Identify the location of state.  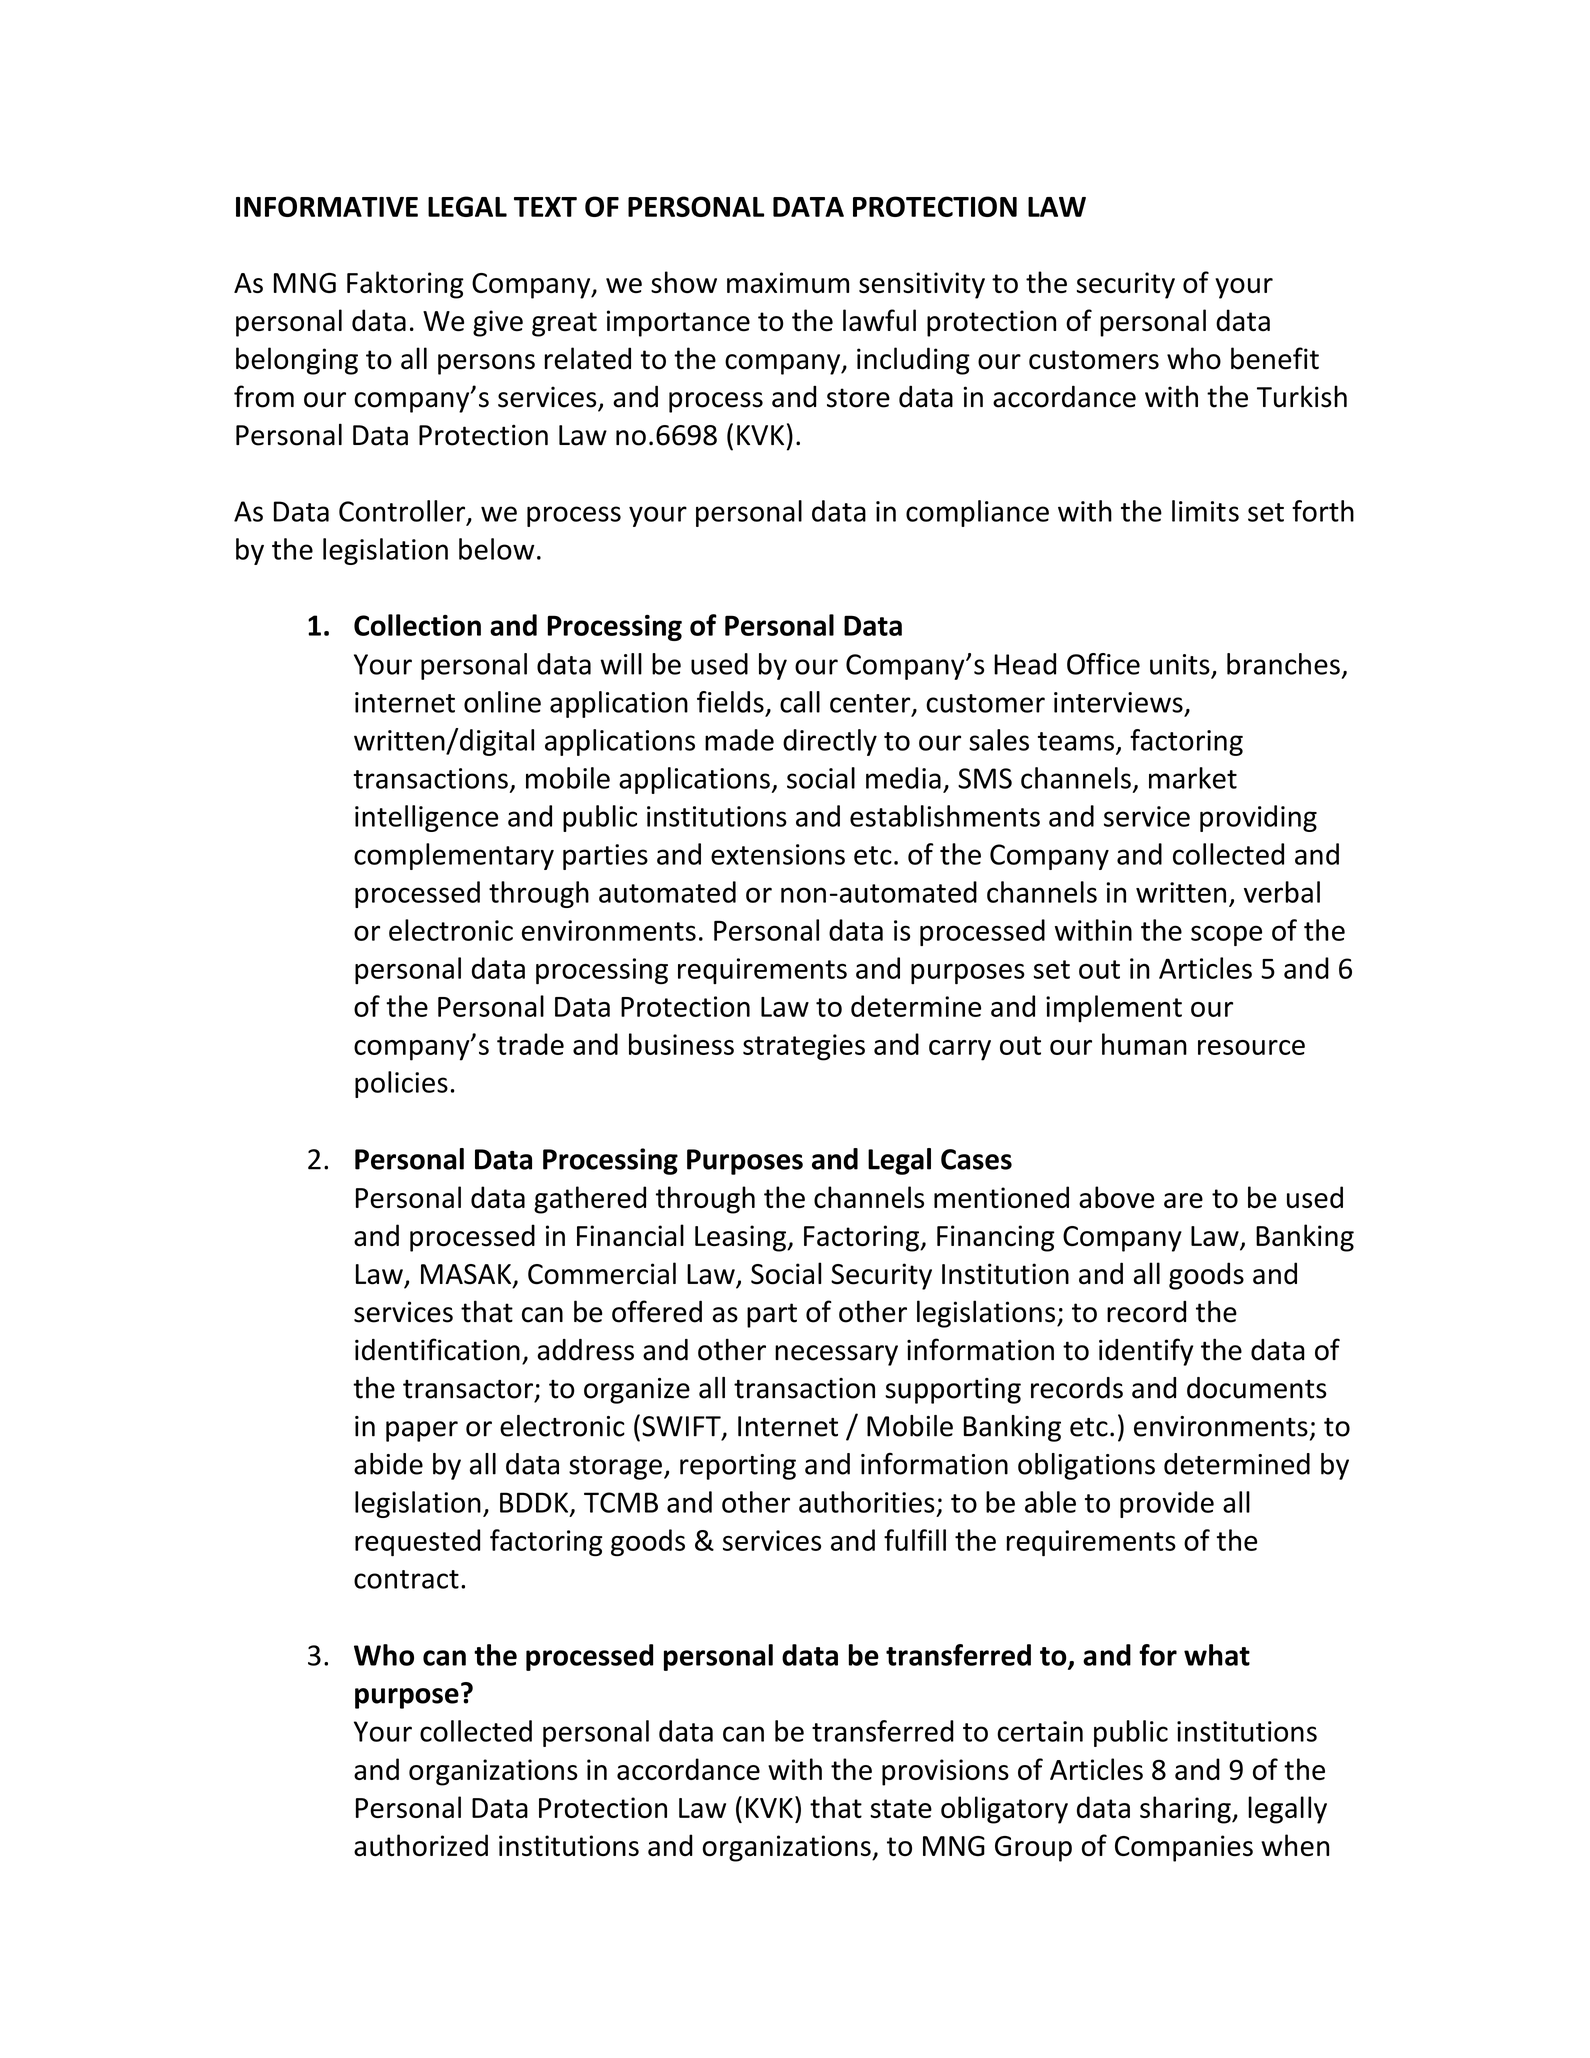
(901, 1808).
